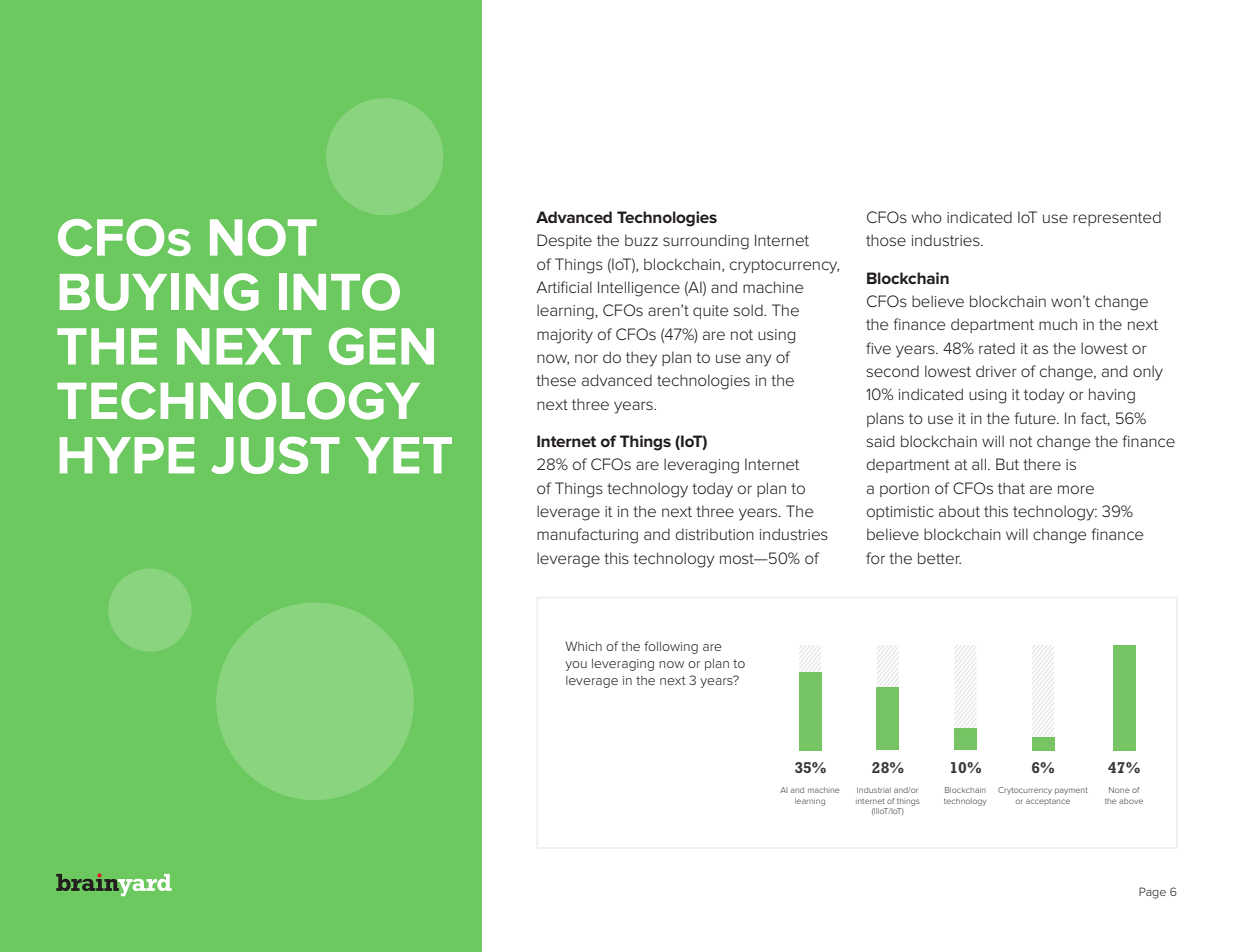  What do you see at coordinates (874, 790) in the document?
I see `Industrial` at bounding box center [874, 790].
